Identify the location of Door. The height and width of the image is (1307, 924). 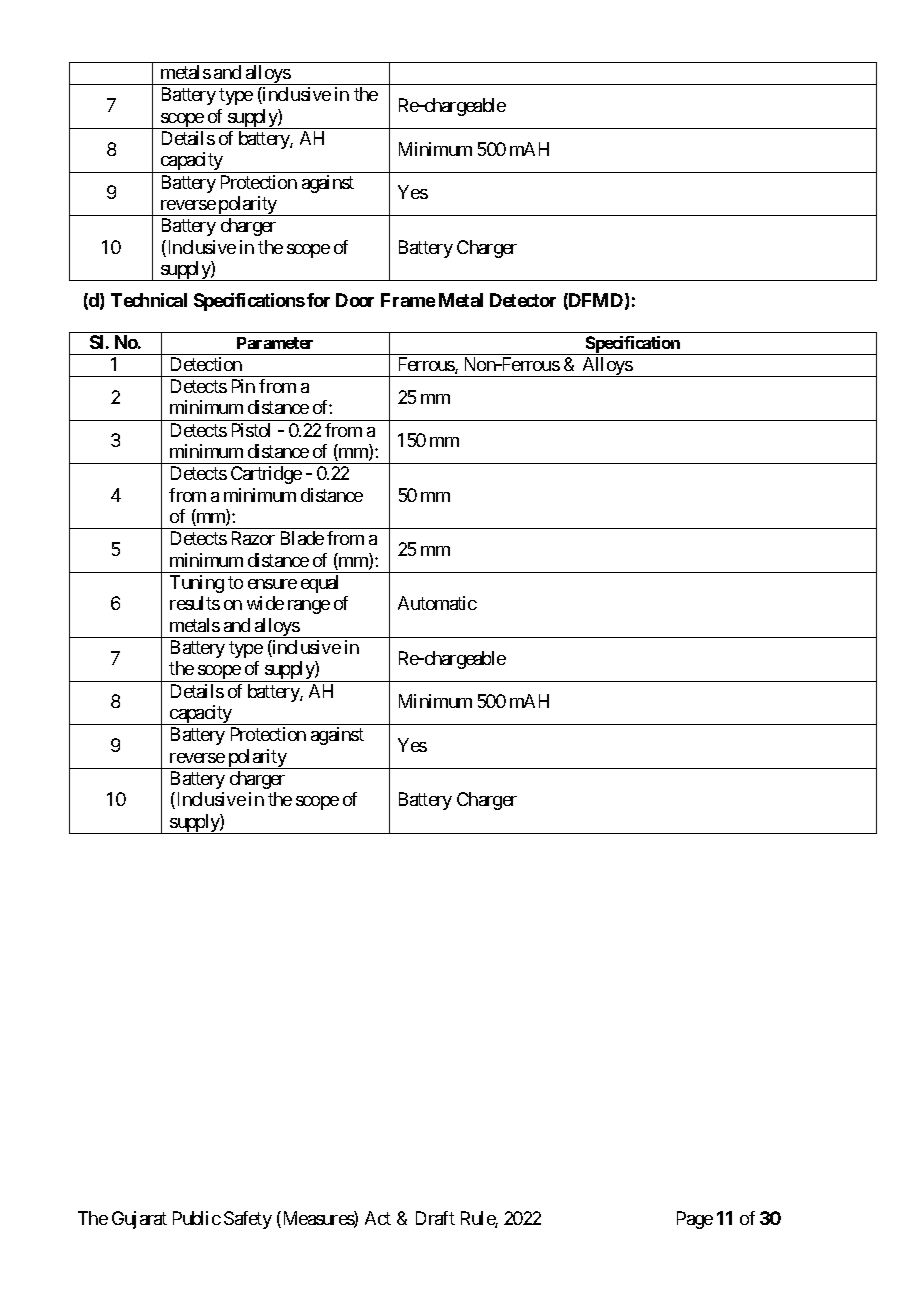
(355, 300).
